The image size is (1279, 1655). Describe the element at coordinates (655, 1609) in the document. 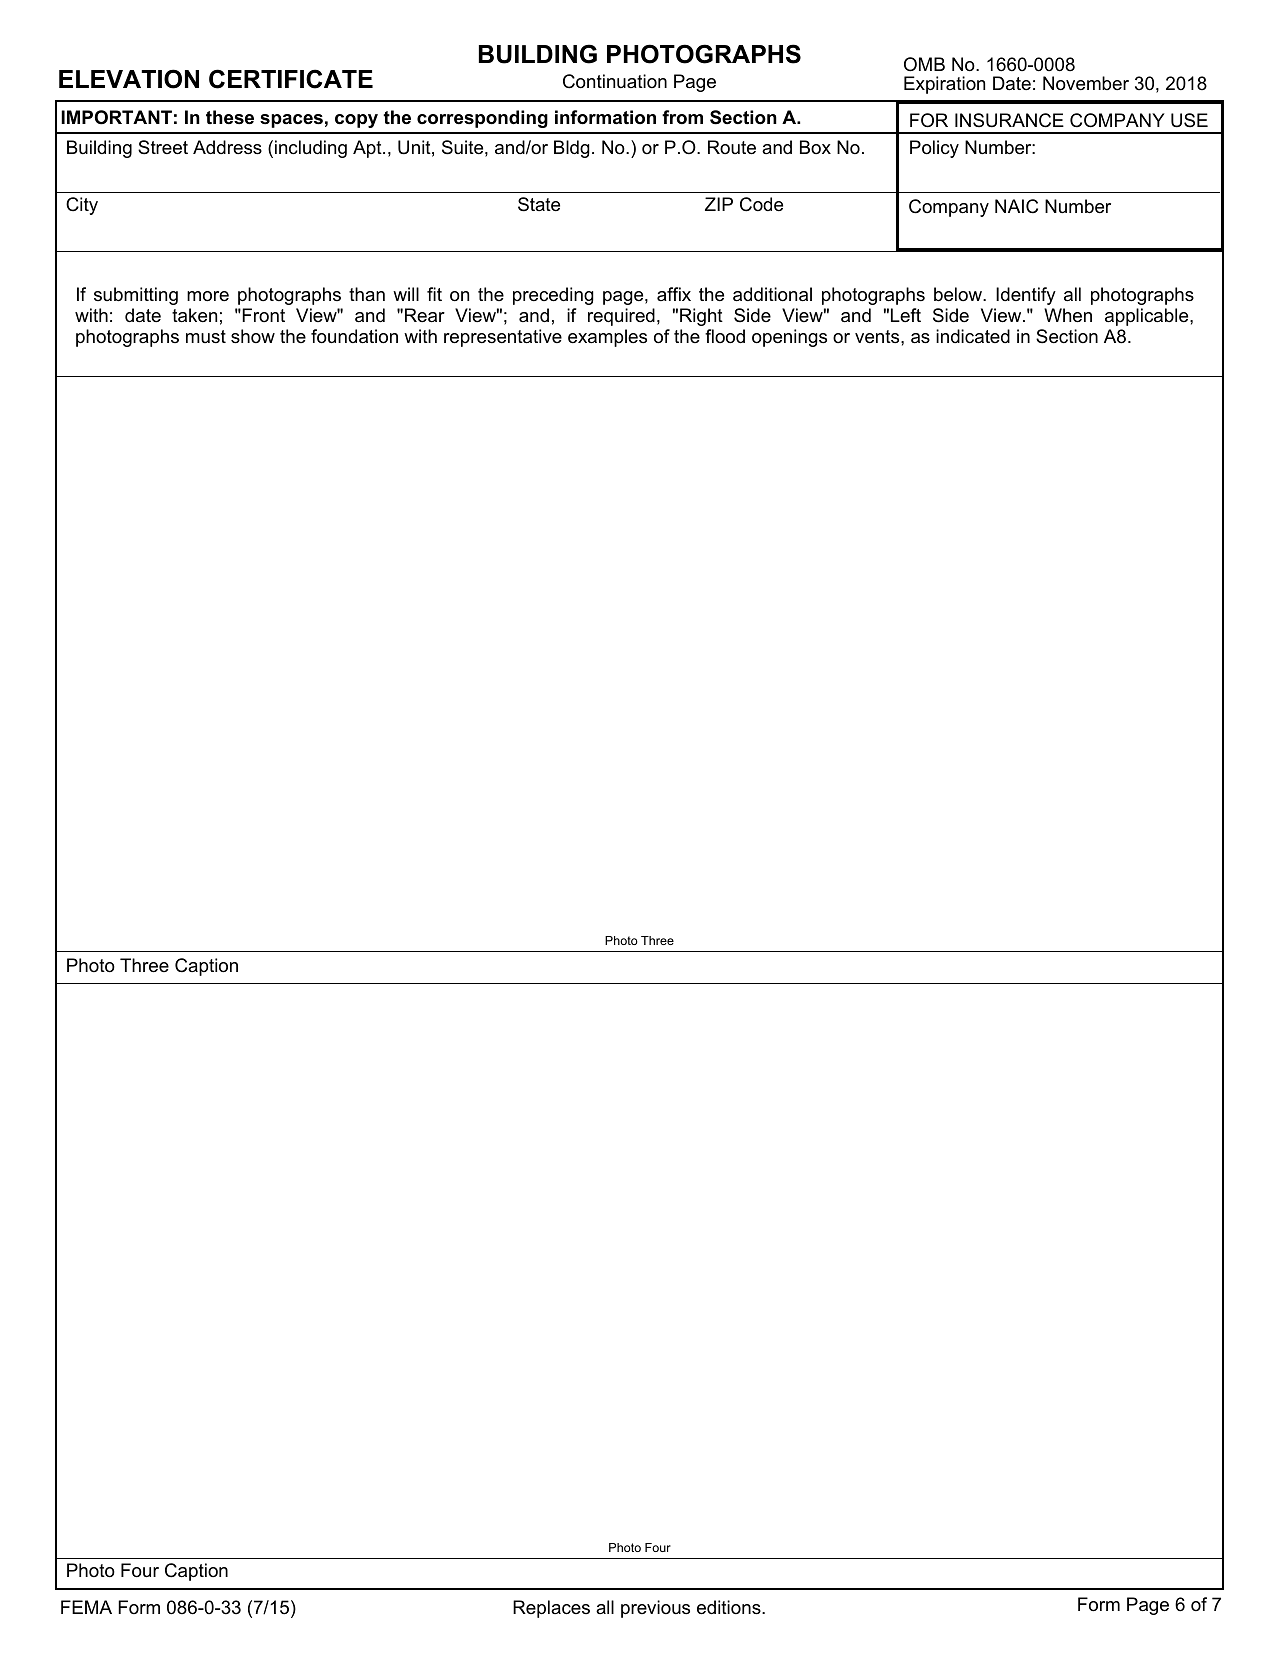

I see `previous` at that location.
